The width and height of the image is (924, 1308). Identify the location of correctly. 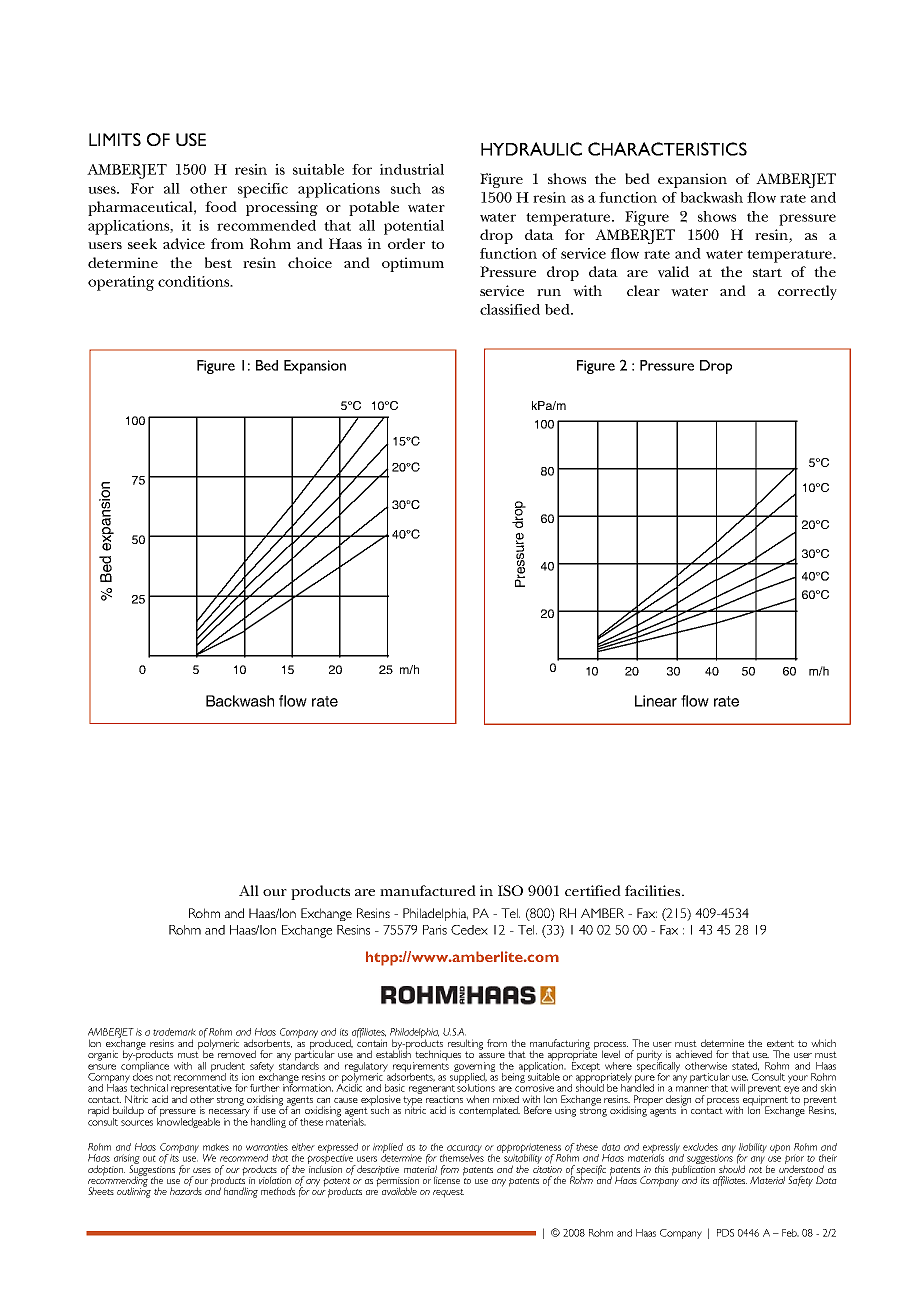
(807, 292).
